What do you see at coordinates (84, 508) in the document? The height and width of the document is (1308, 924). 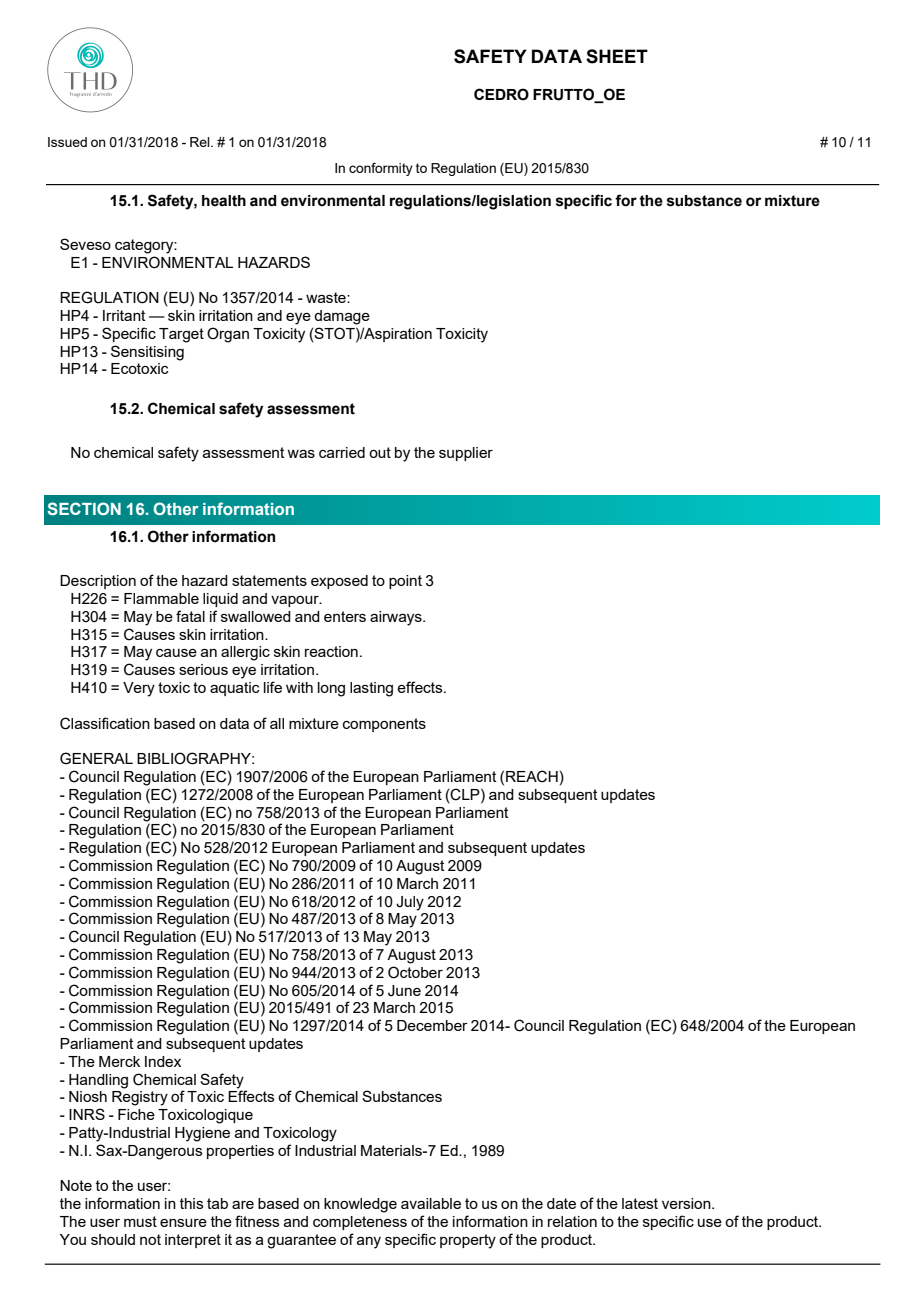 I see `SECTION` at bounding box center [84, 508].
